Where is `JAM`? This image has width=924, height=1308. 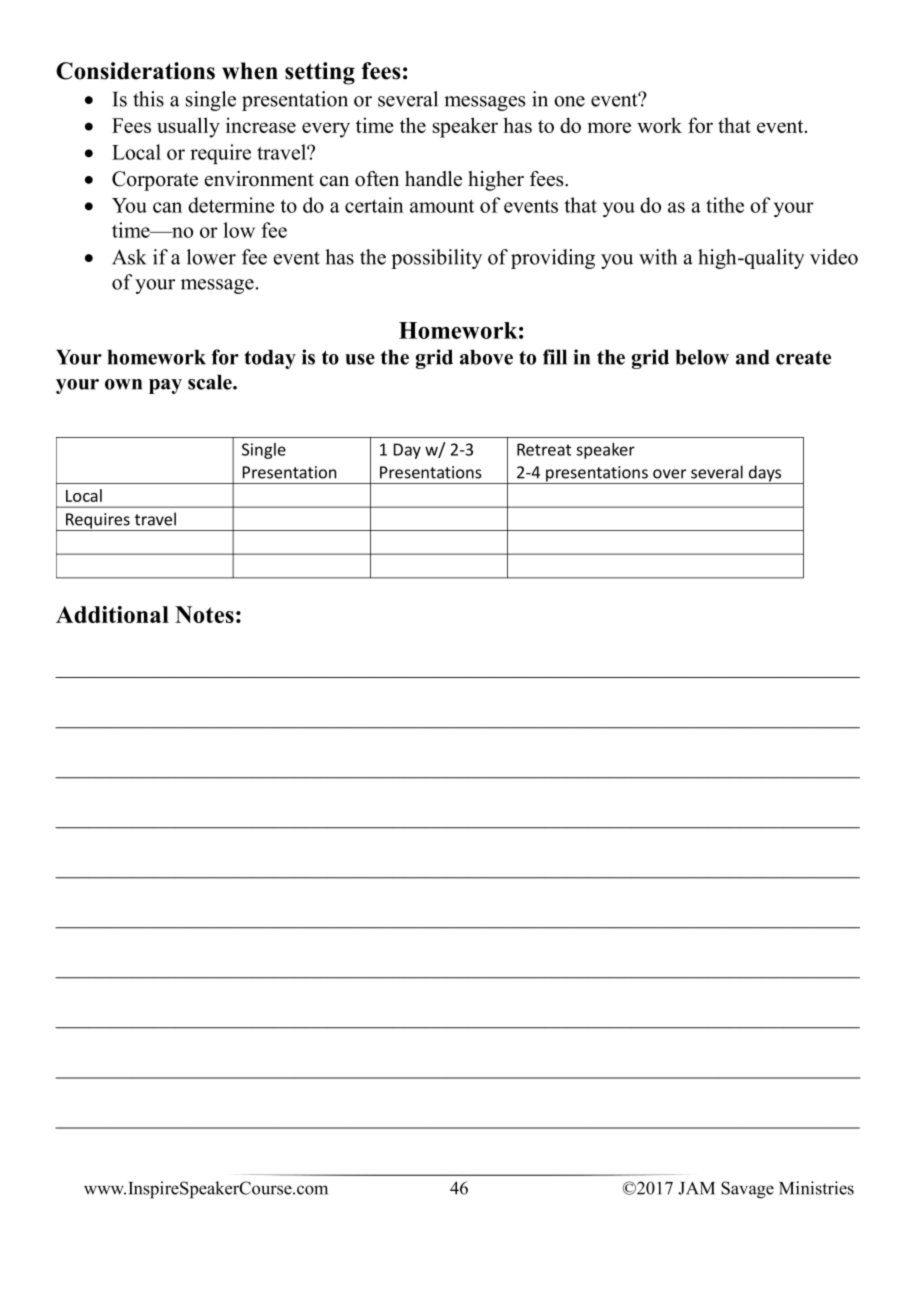 JAM is located at coordinates (696, 1188).
